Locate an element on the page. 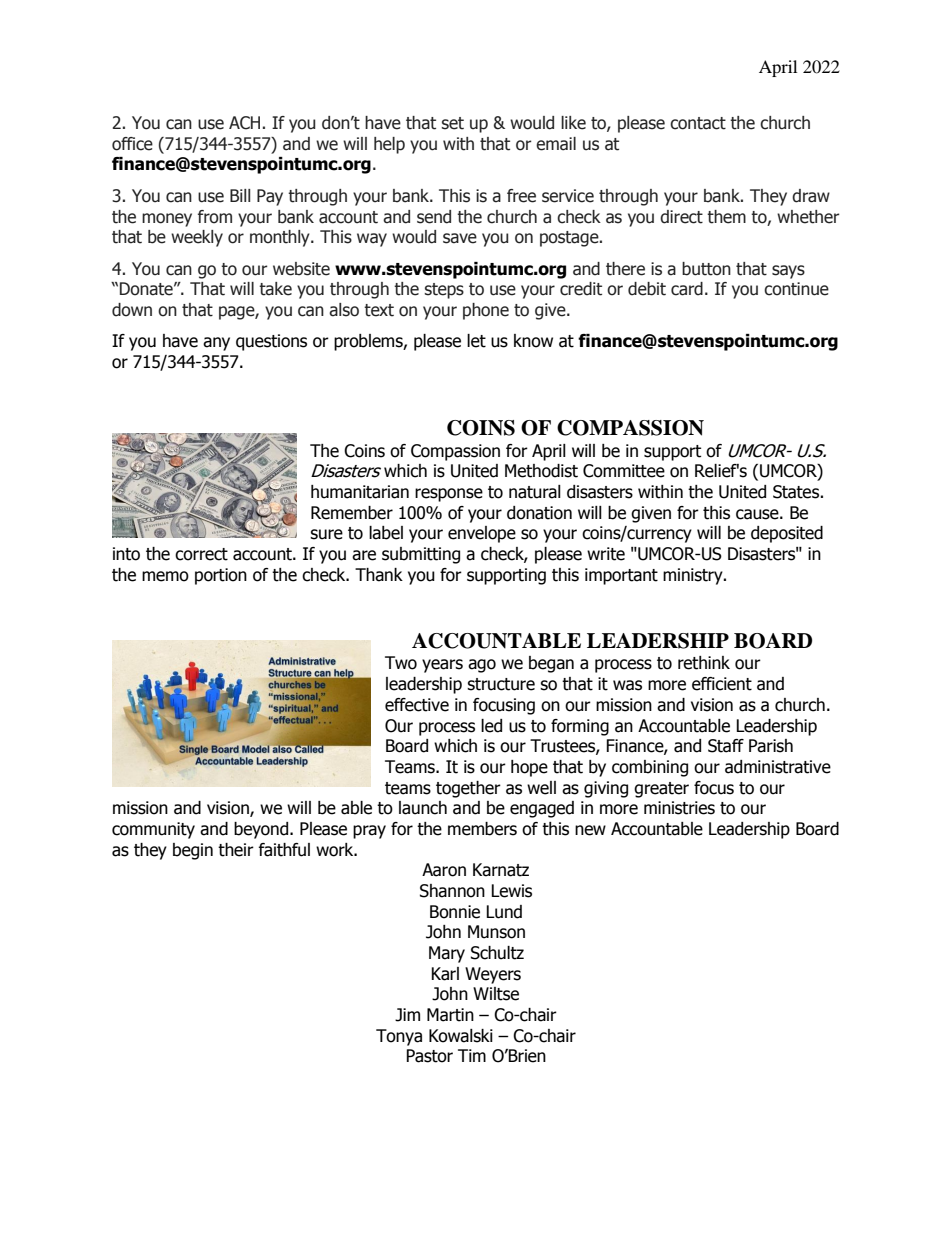 The image size is (952, 1233). correct is located at coordinates (201, 554).
